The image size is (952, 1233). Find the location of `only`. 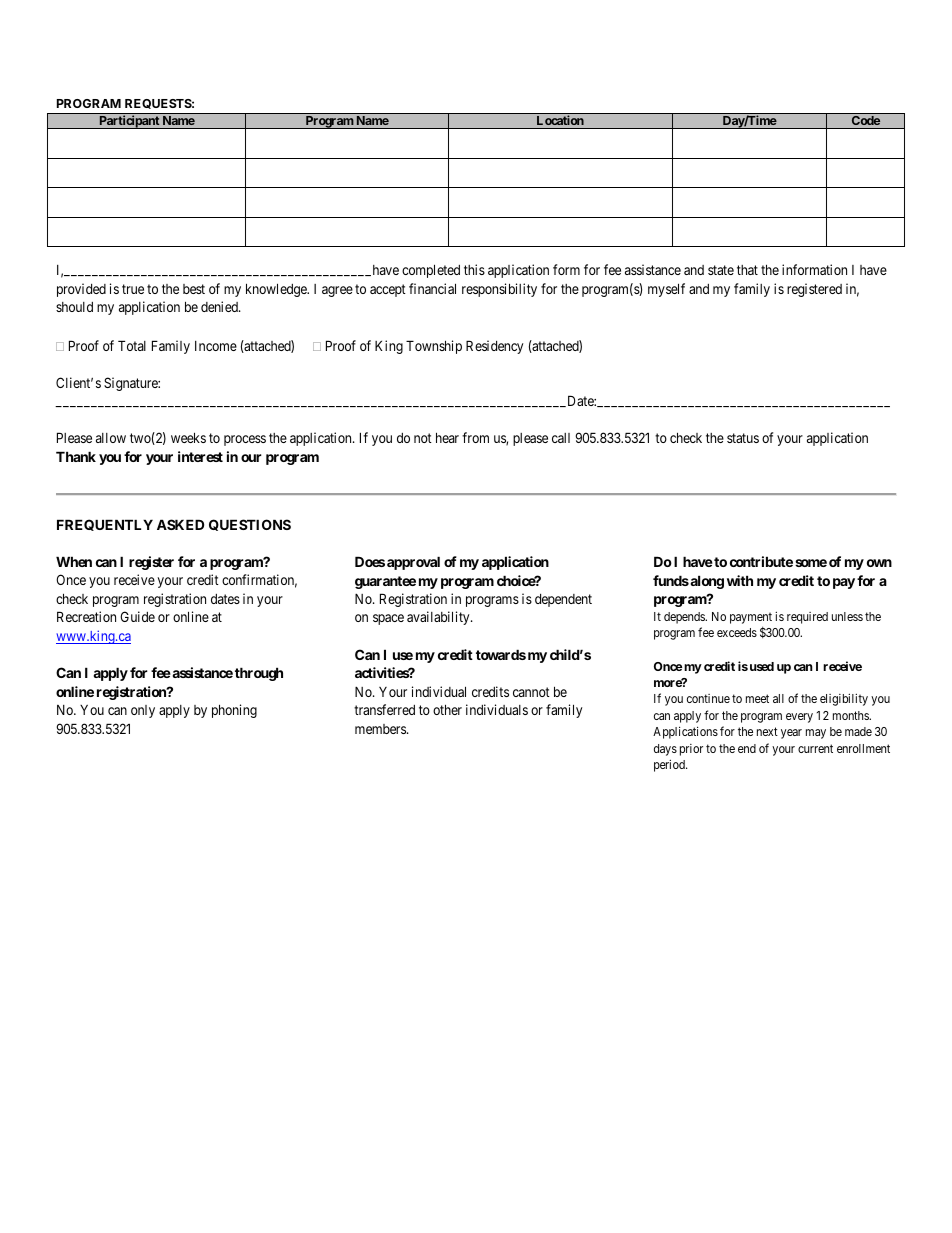

only is located at coordinates (143, 711).
